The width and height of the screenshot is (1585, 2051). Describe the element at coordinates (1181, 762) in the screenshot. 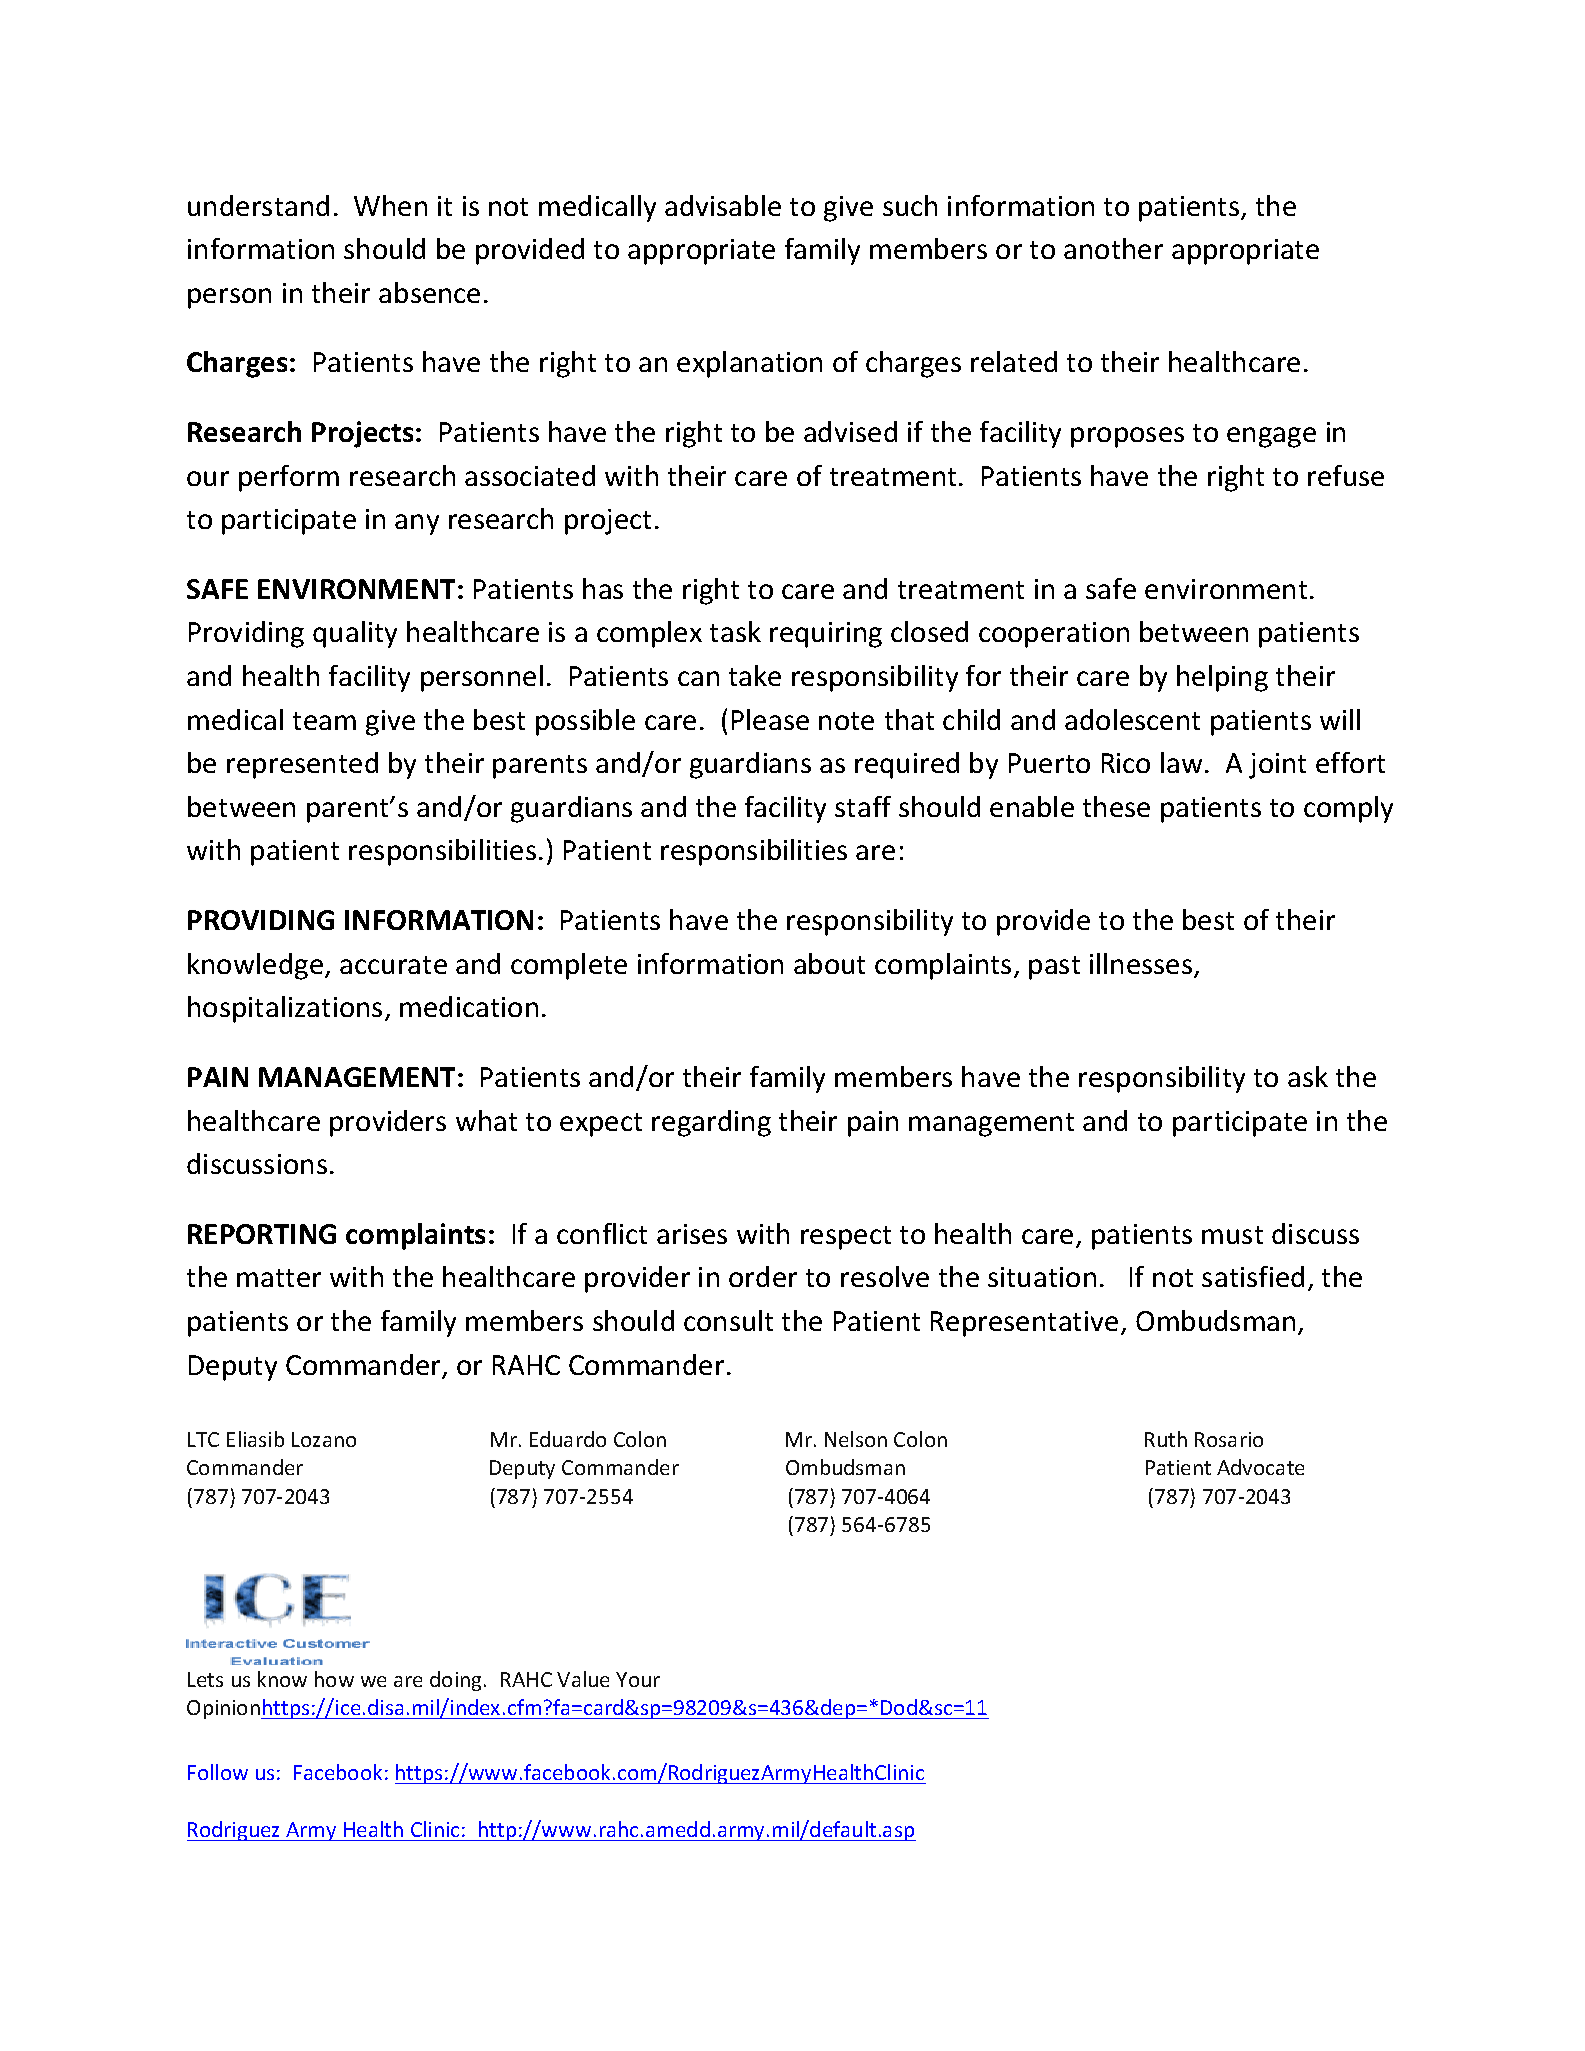

I see `law` at that location.
